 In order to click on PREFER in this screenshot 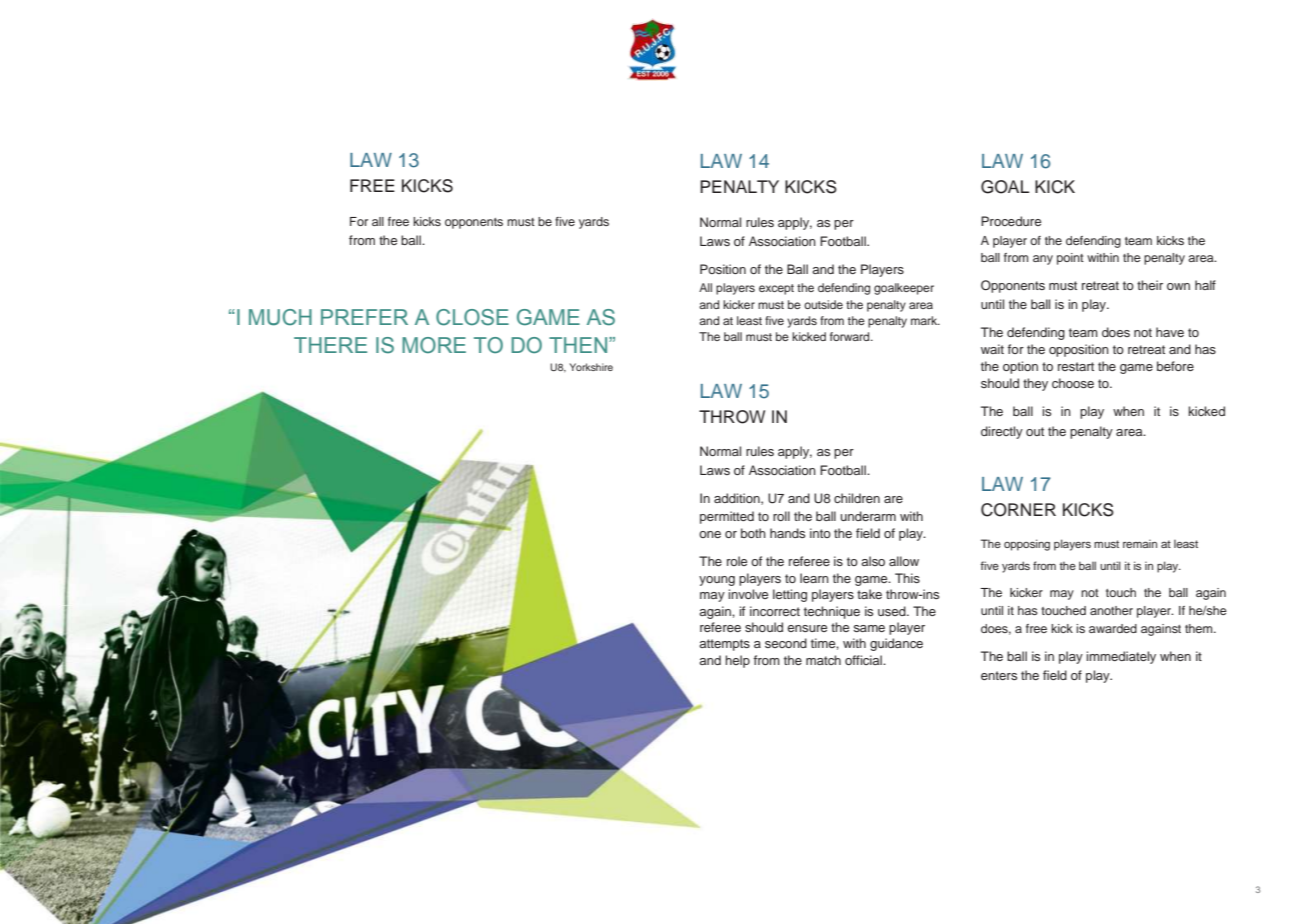, I will do `click(364, 317)`.
